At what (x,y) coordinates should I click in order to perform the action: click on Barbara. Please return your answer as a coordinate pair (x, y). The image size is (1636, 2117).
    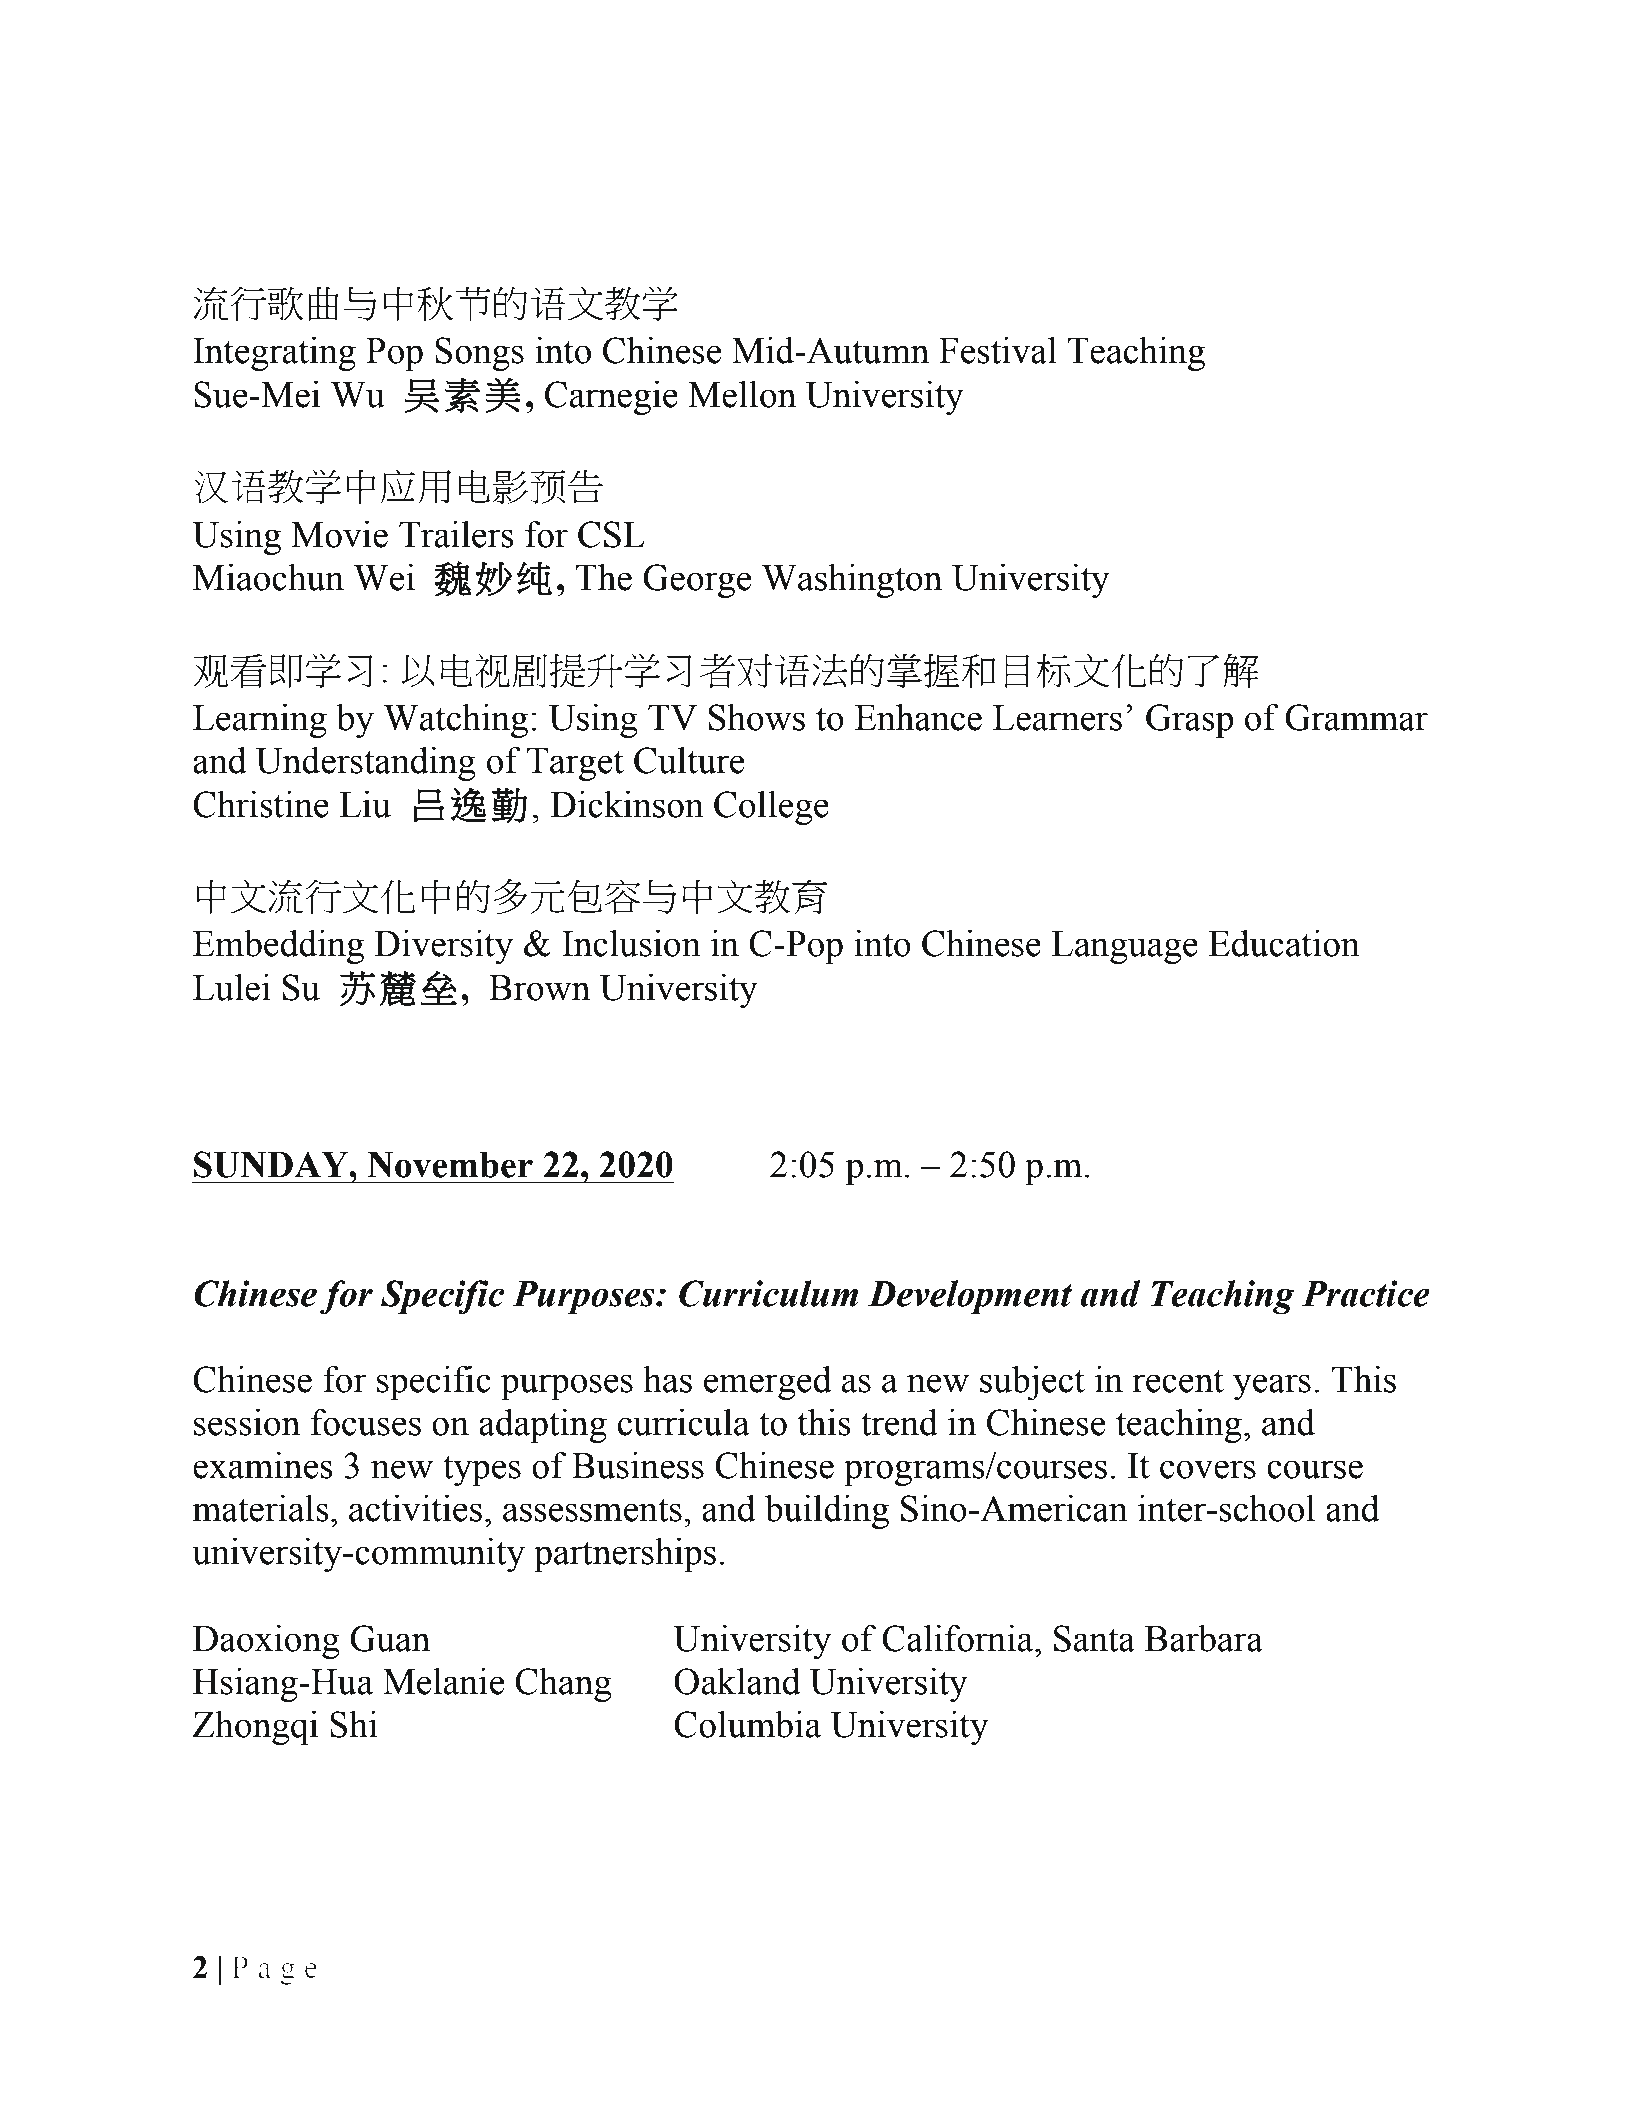
    Looking at the image, I should click on (1204, 1638).
